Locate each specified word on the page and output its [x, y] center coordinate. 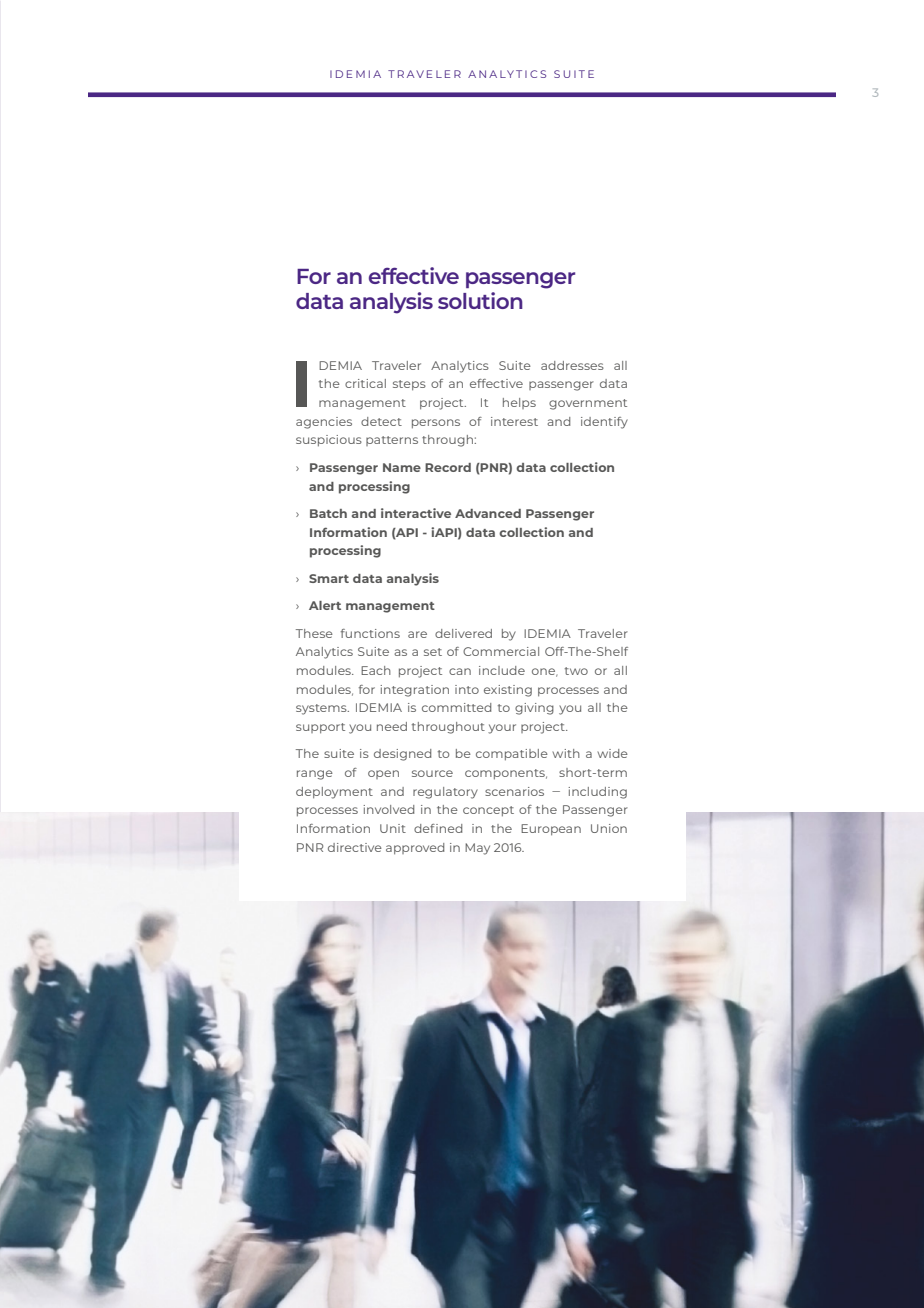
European [551, 830]
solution [480, 300]
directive [355, 847]
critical [365, 383]
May [477, 849]
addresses [572, 365]
